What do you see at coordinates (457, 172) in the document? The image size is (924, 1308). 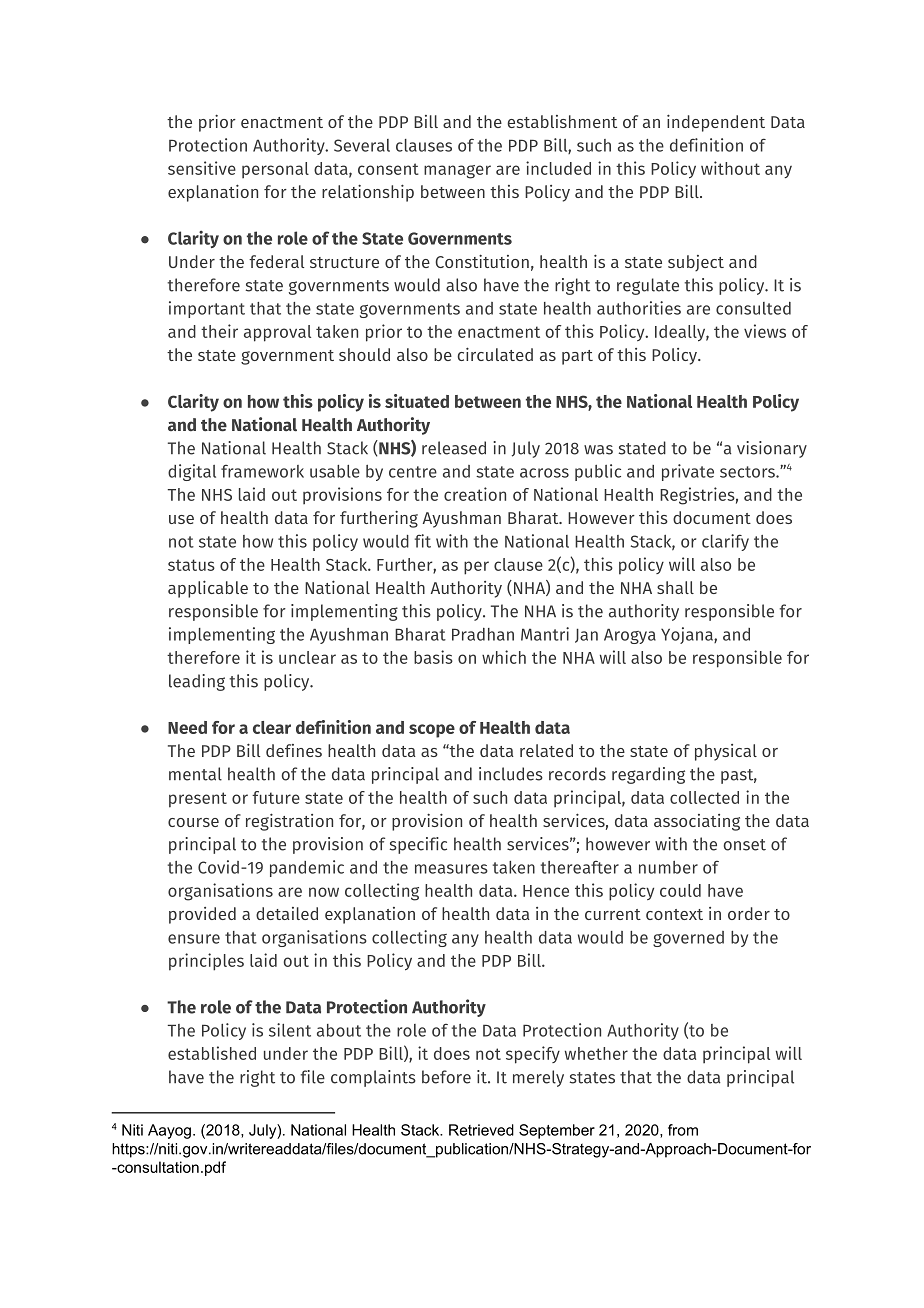 I see `manager` at bounding box center [457, 172].
